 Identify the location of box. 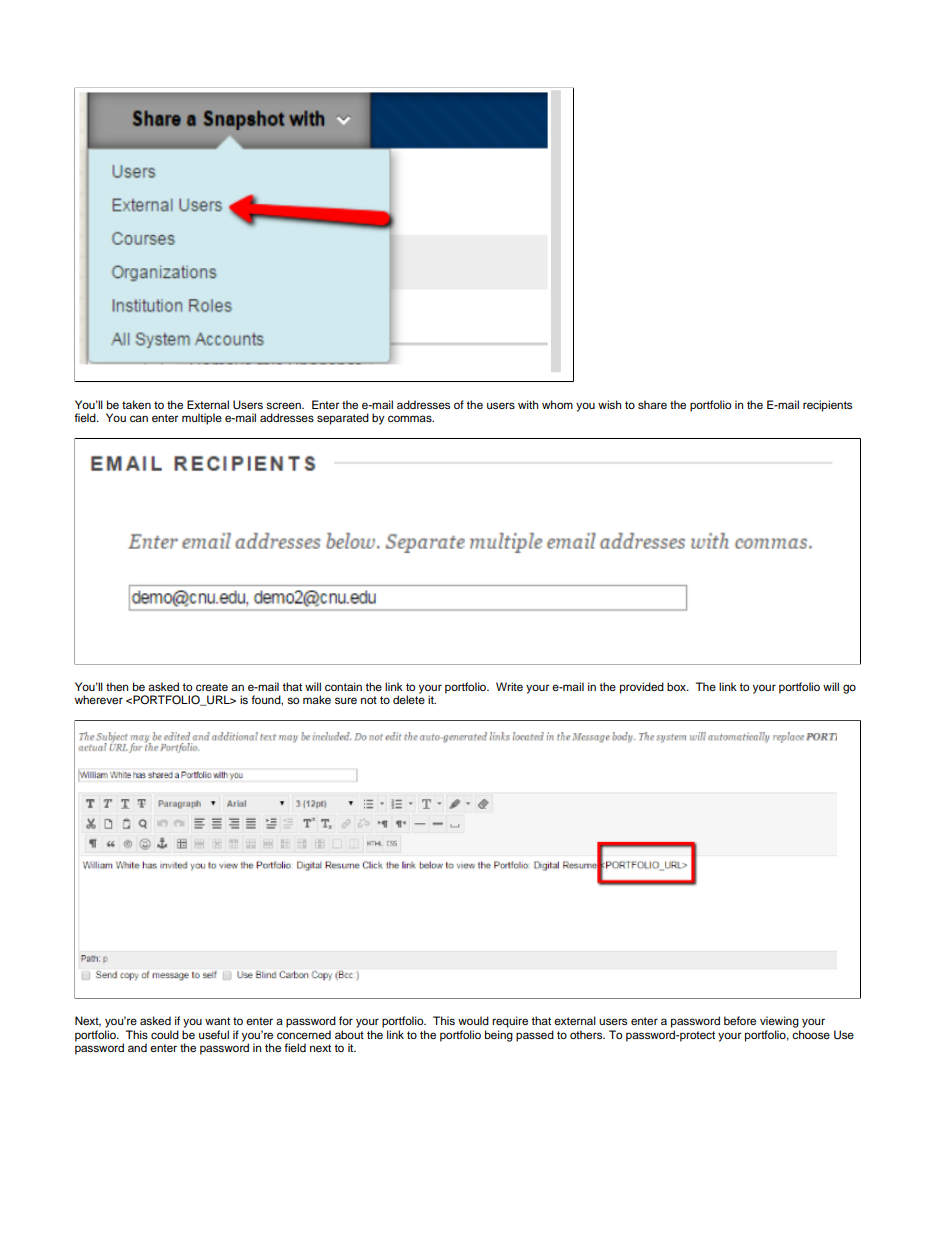
(677, 686).
